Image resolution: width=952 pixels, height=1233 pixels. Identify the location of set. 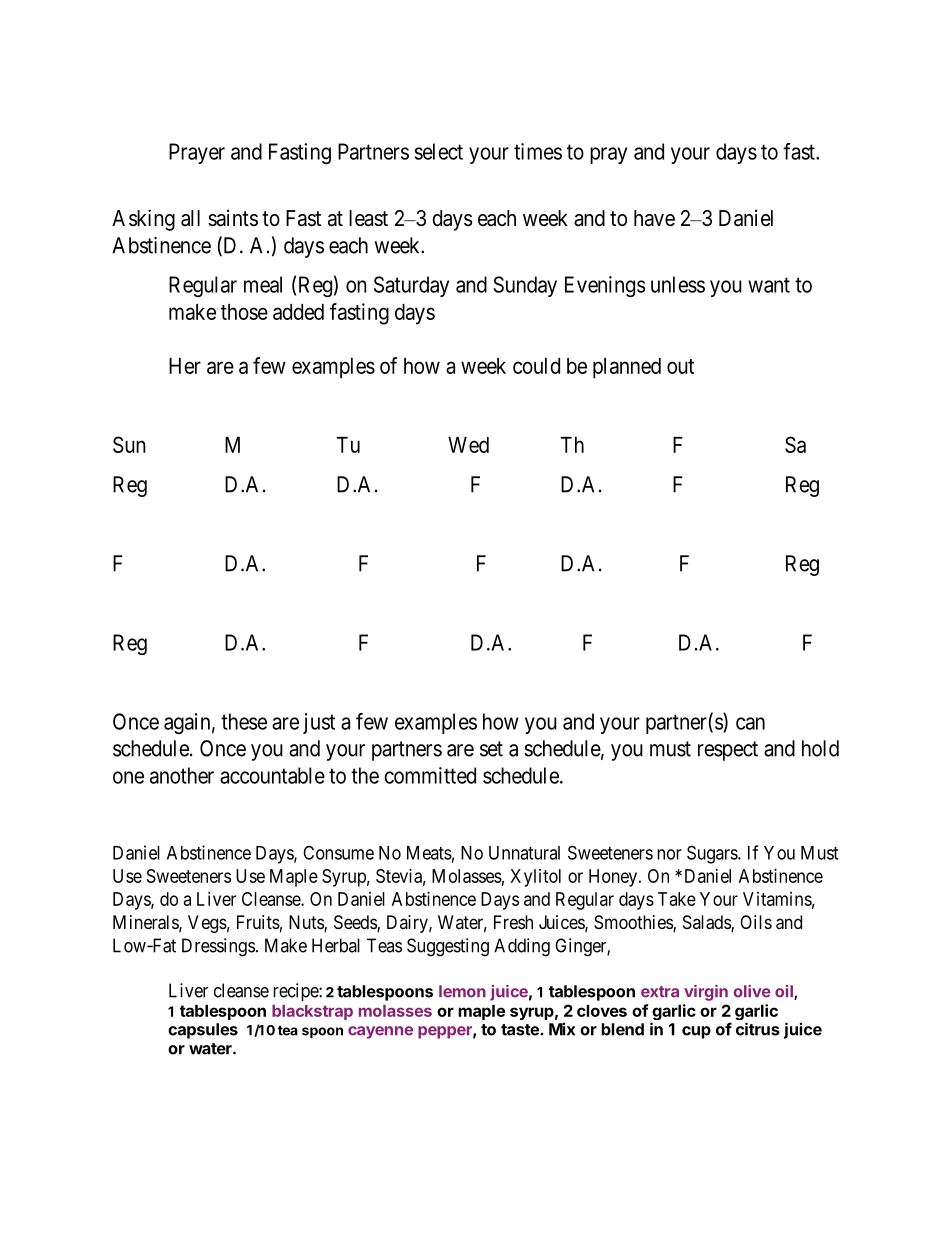
(491, 749).
